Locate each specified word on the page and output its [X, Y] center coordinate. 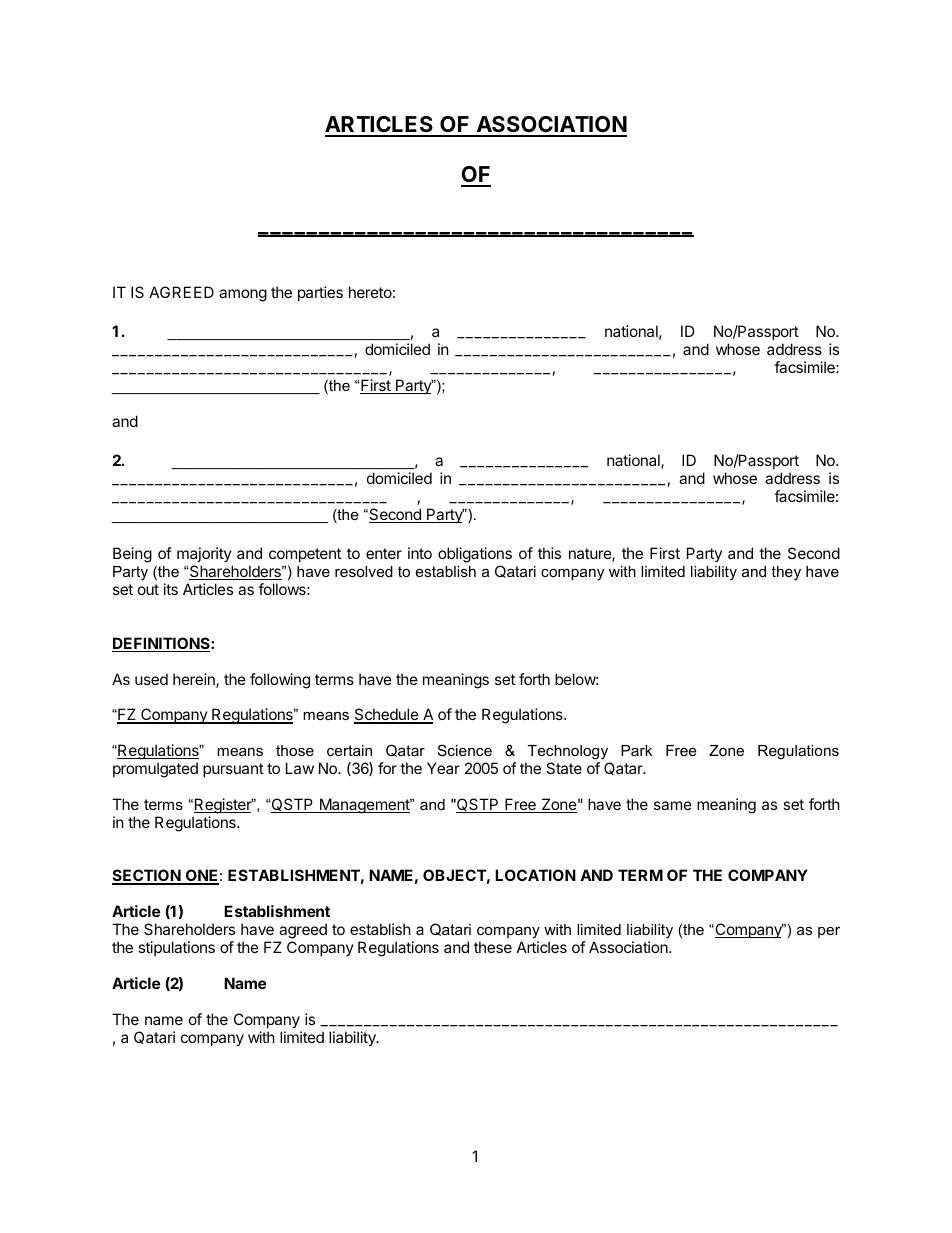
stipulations [176, 948]
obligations [475, 556]
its [171, 589]
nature [591, 555]
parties [320, 293]
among [243, 295]
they [786, 573]
